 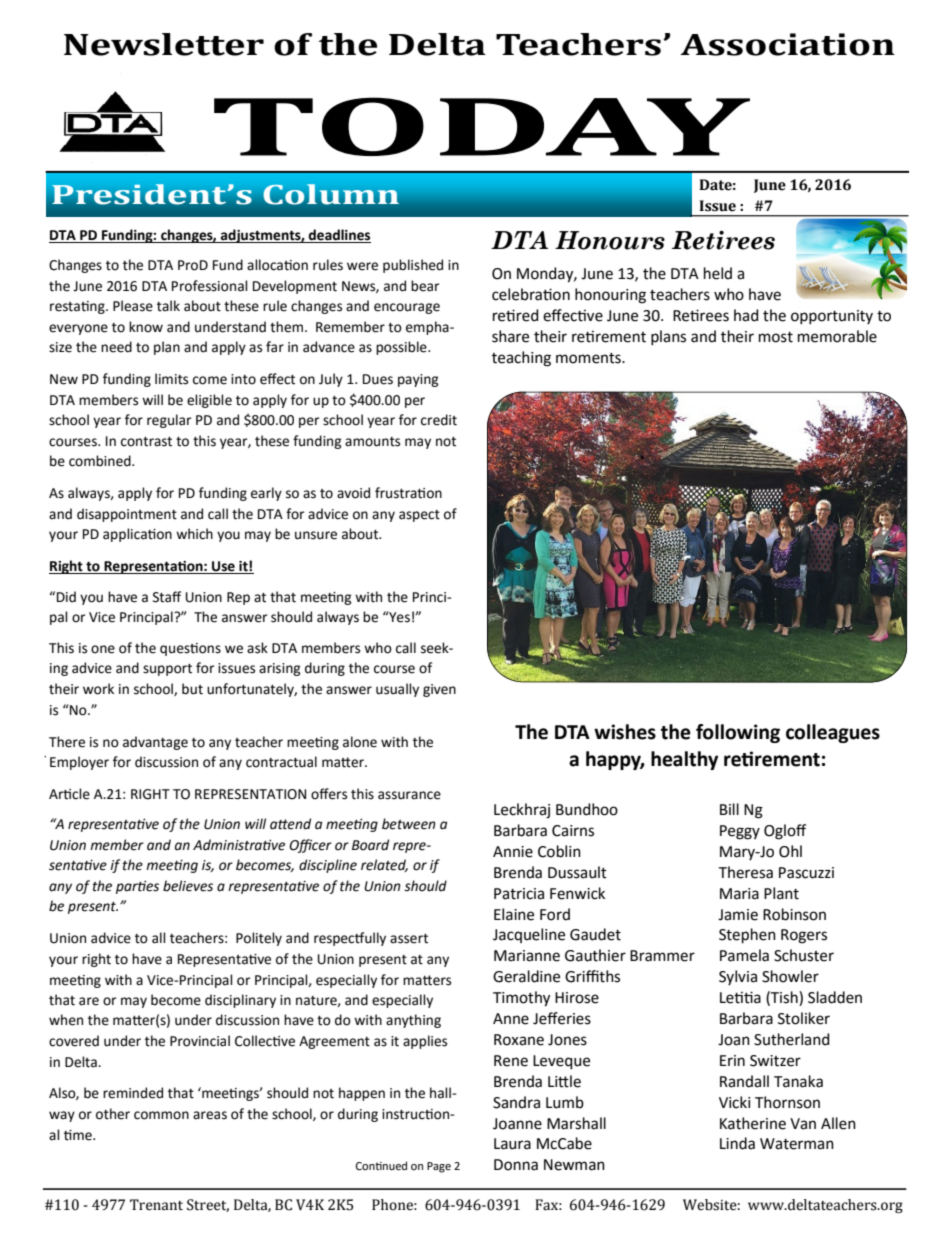 I want to click on believes, so click(x=188, y=886).
